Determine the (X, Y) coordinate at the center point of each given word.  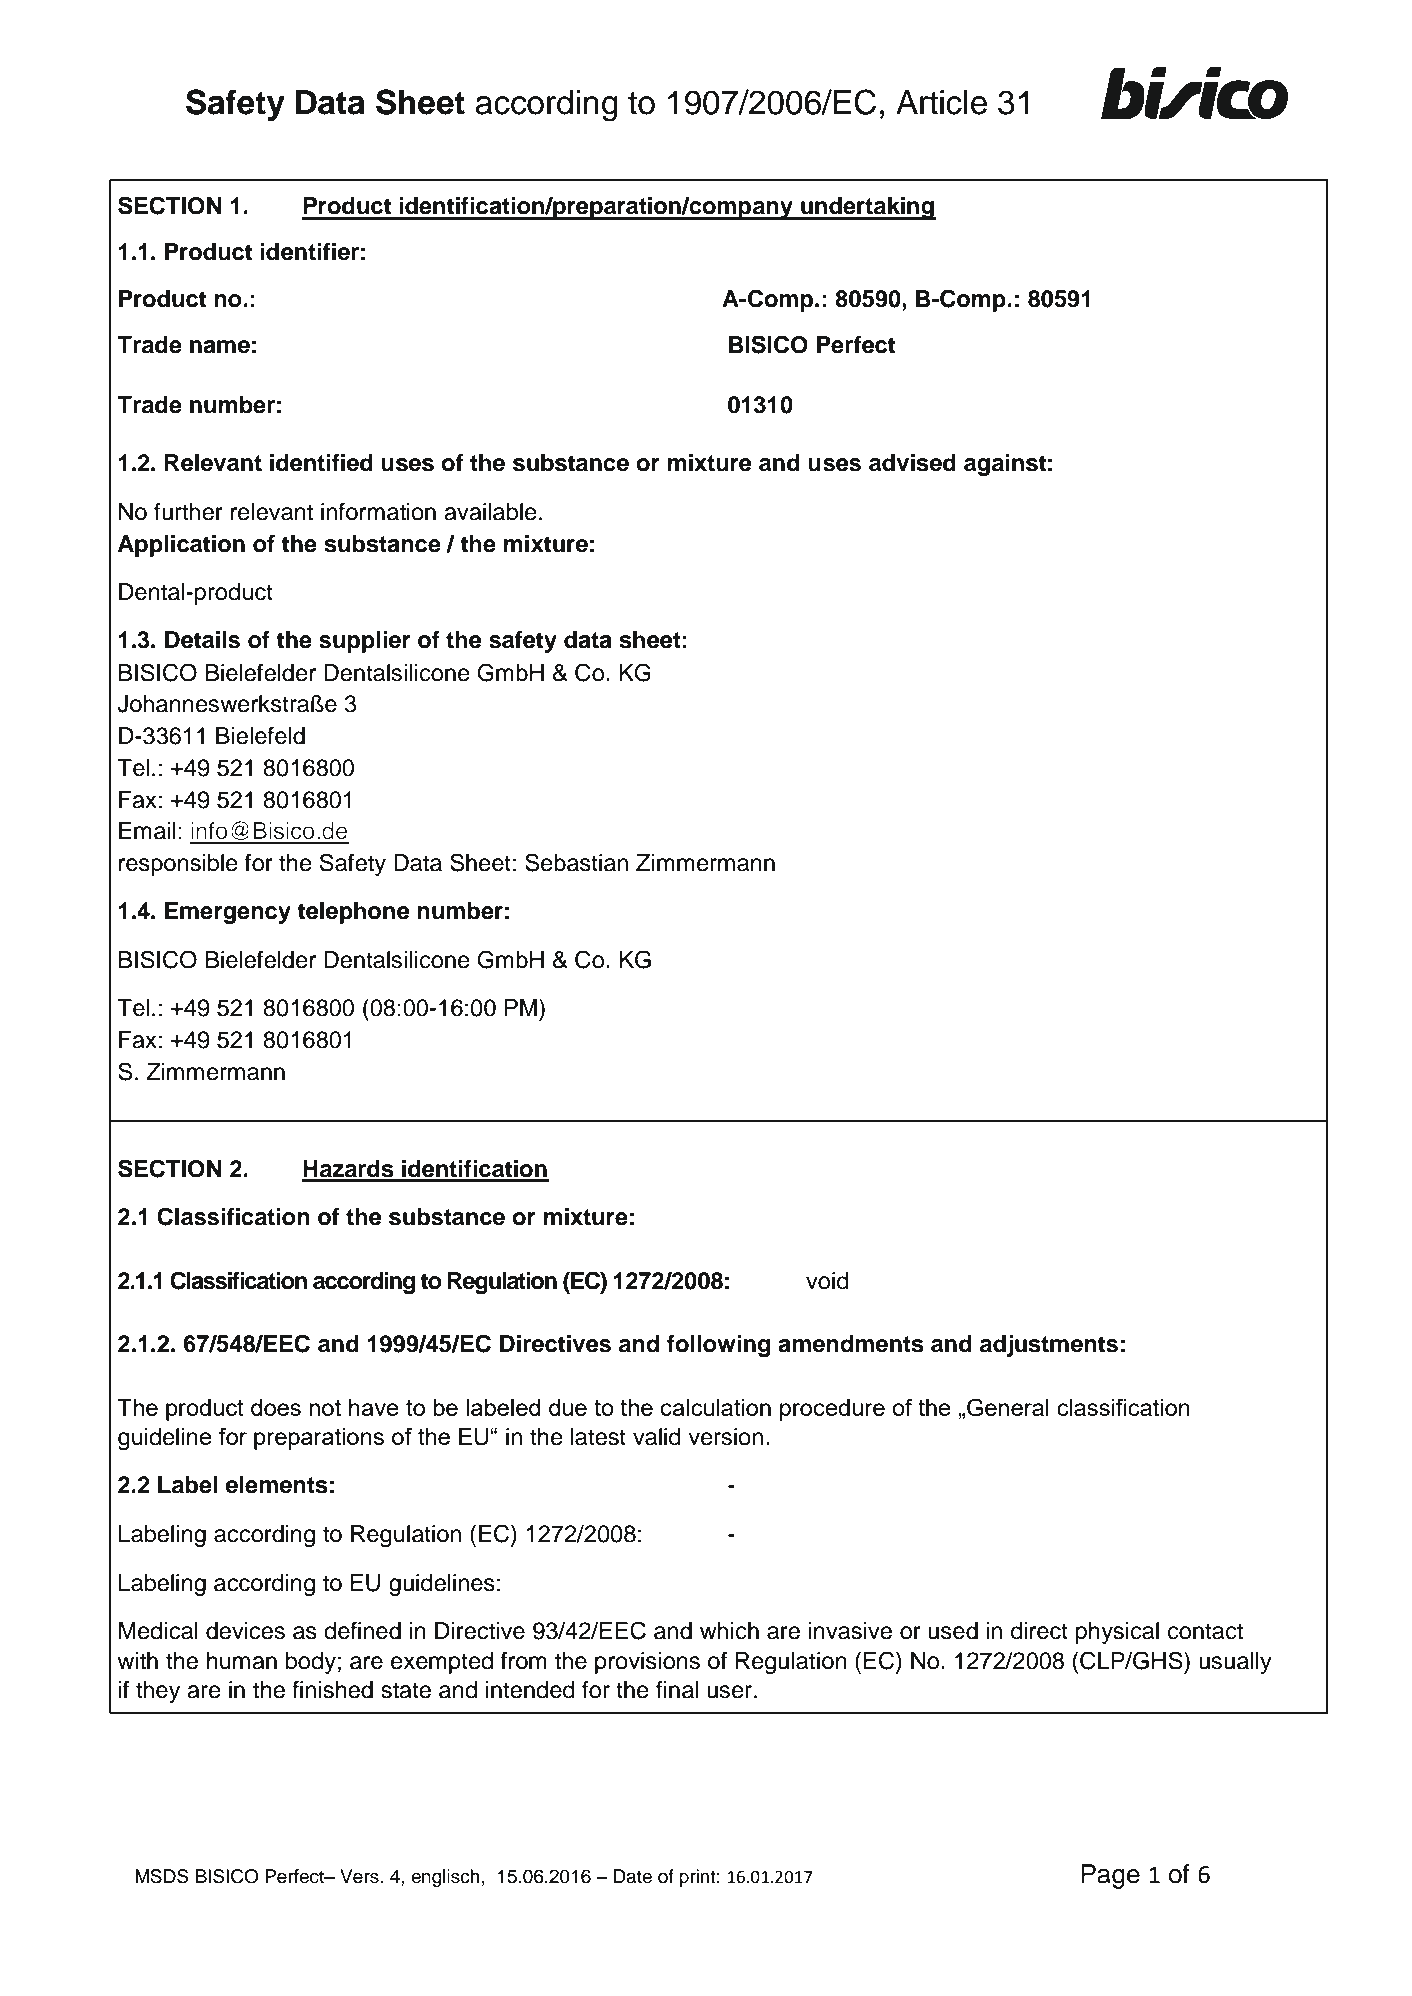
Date (632, 1876)
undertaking (867, 208)
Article (941, 102)
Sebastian (576, 862)
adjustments (1049, 1346)
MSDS (162, 1876)
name (220, 347)
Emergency (228, 913)
